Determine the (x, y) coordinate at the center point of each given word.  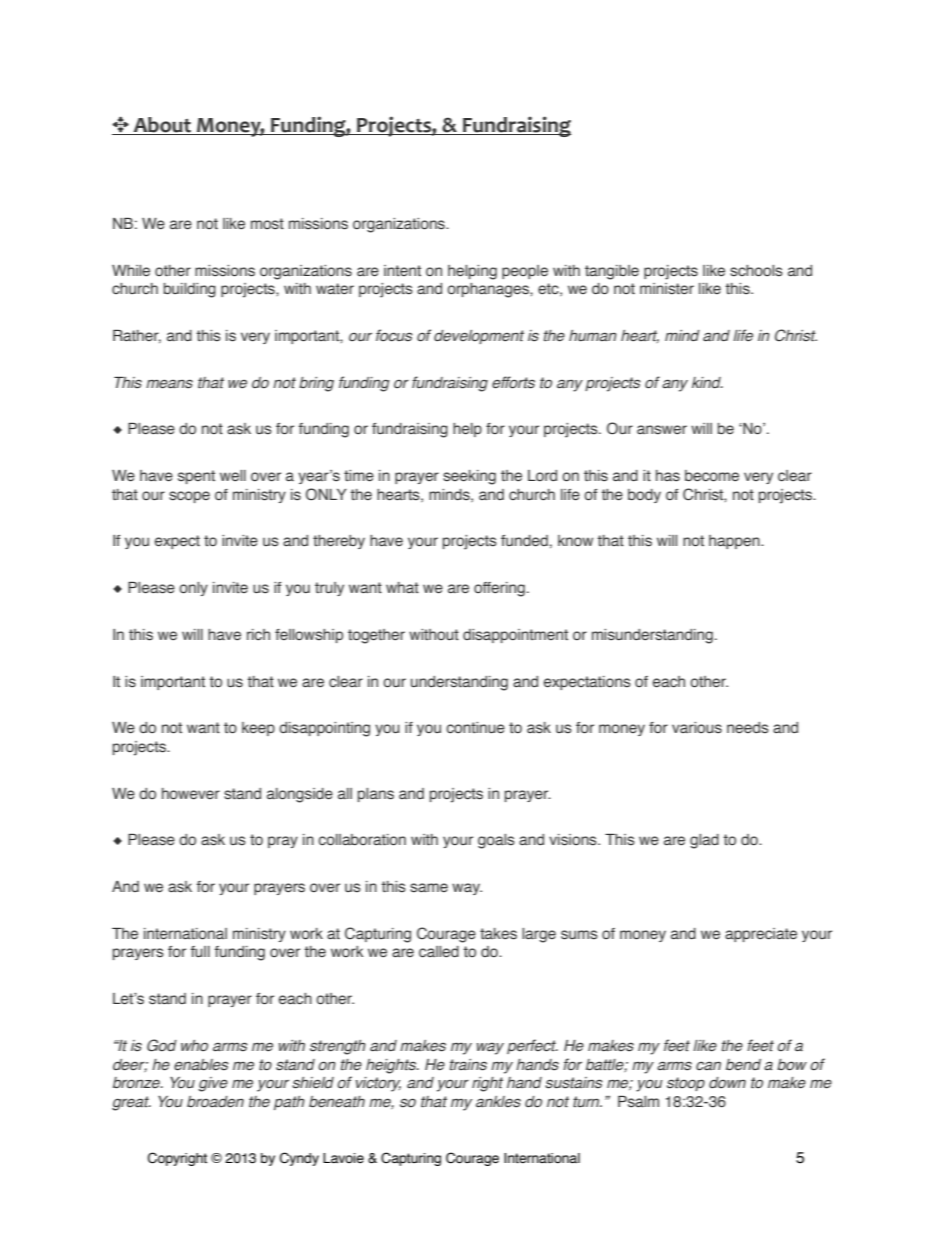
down (727, 1082)
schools (756, 271)
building (190, 290)
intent (402, 270)
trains (468, 1065)
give (213, 1084)
